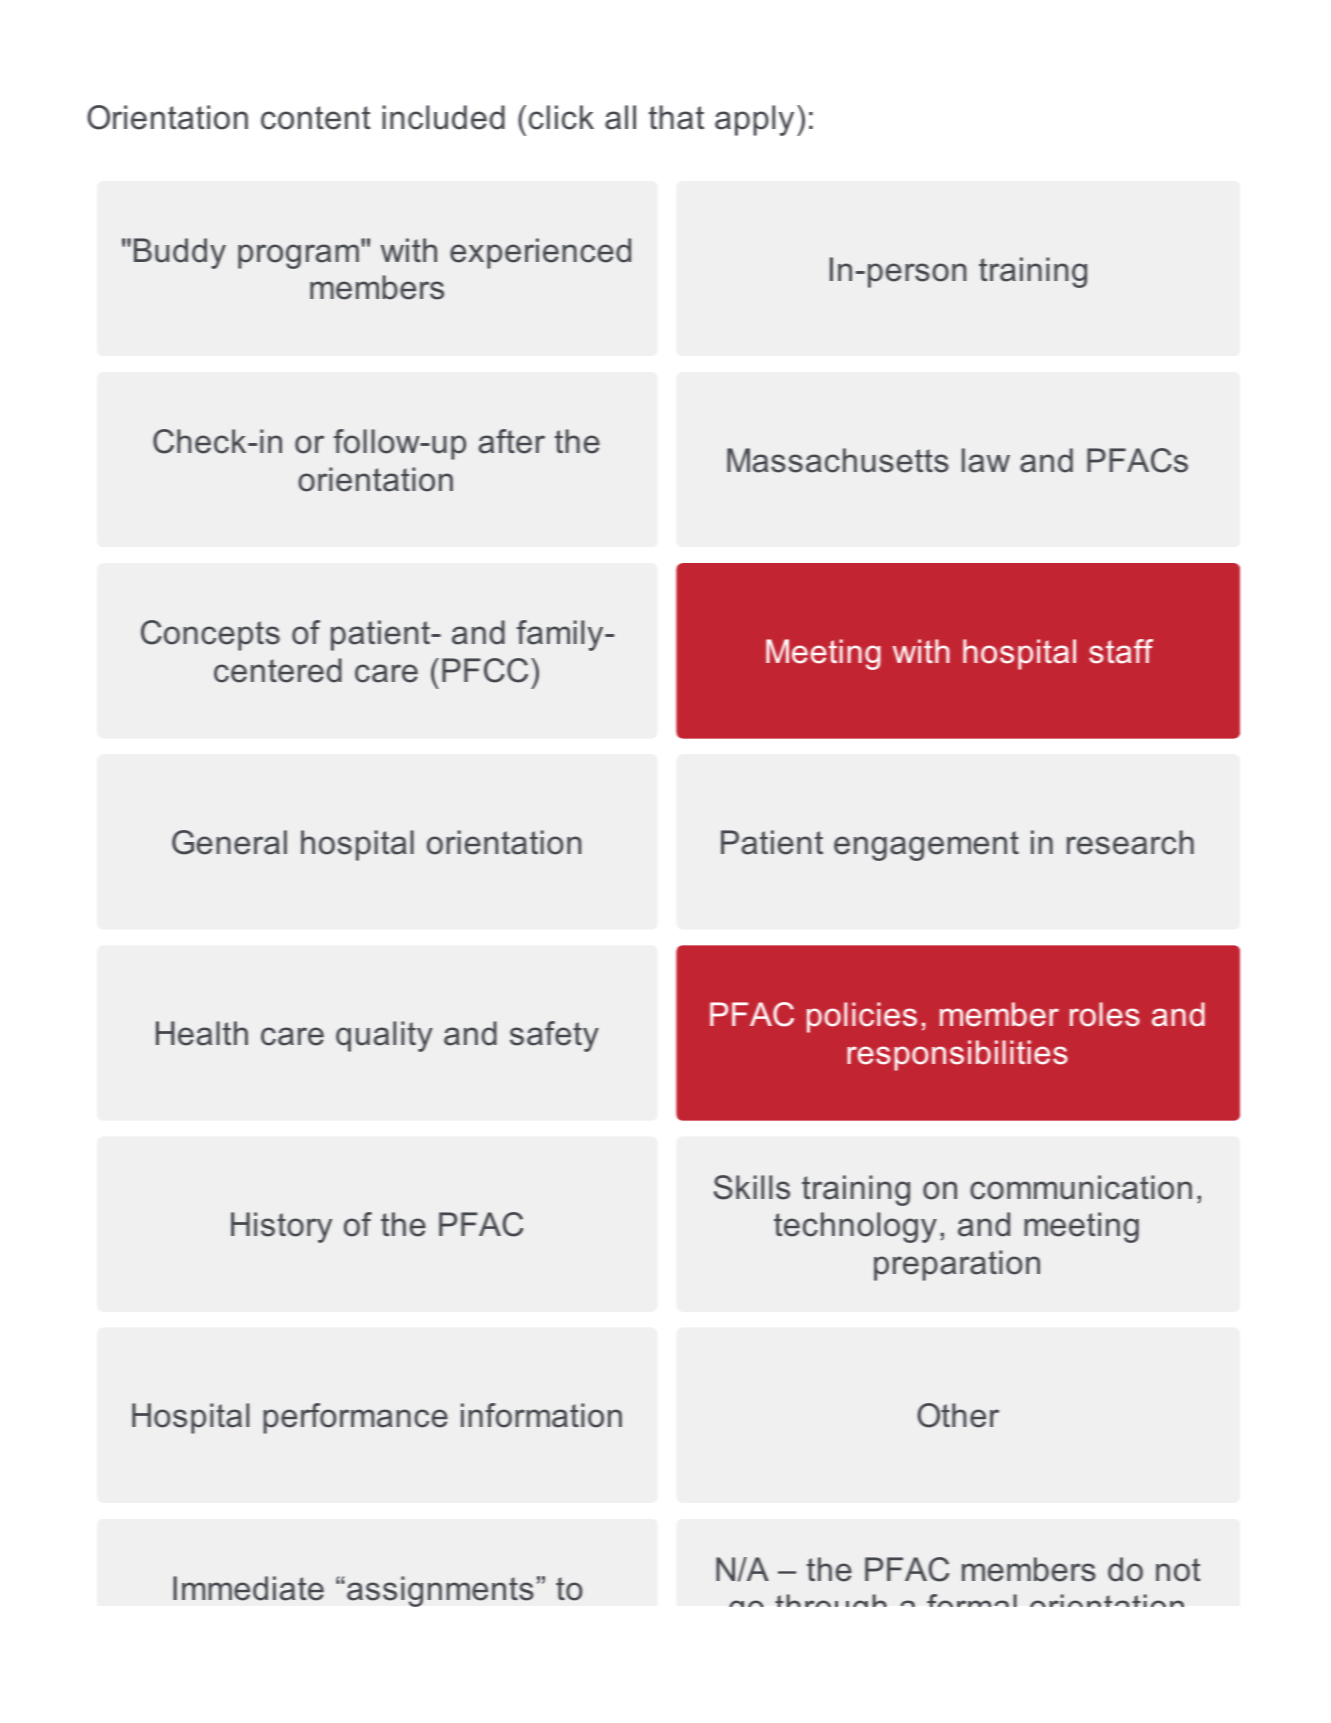  What do you see at coordinates (541, 1415) in the screenshot?
I see `information` at bounding box center [541, 1415].
